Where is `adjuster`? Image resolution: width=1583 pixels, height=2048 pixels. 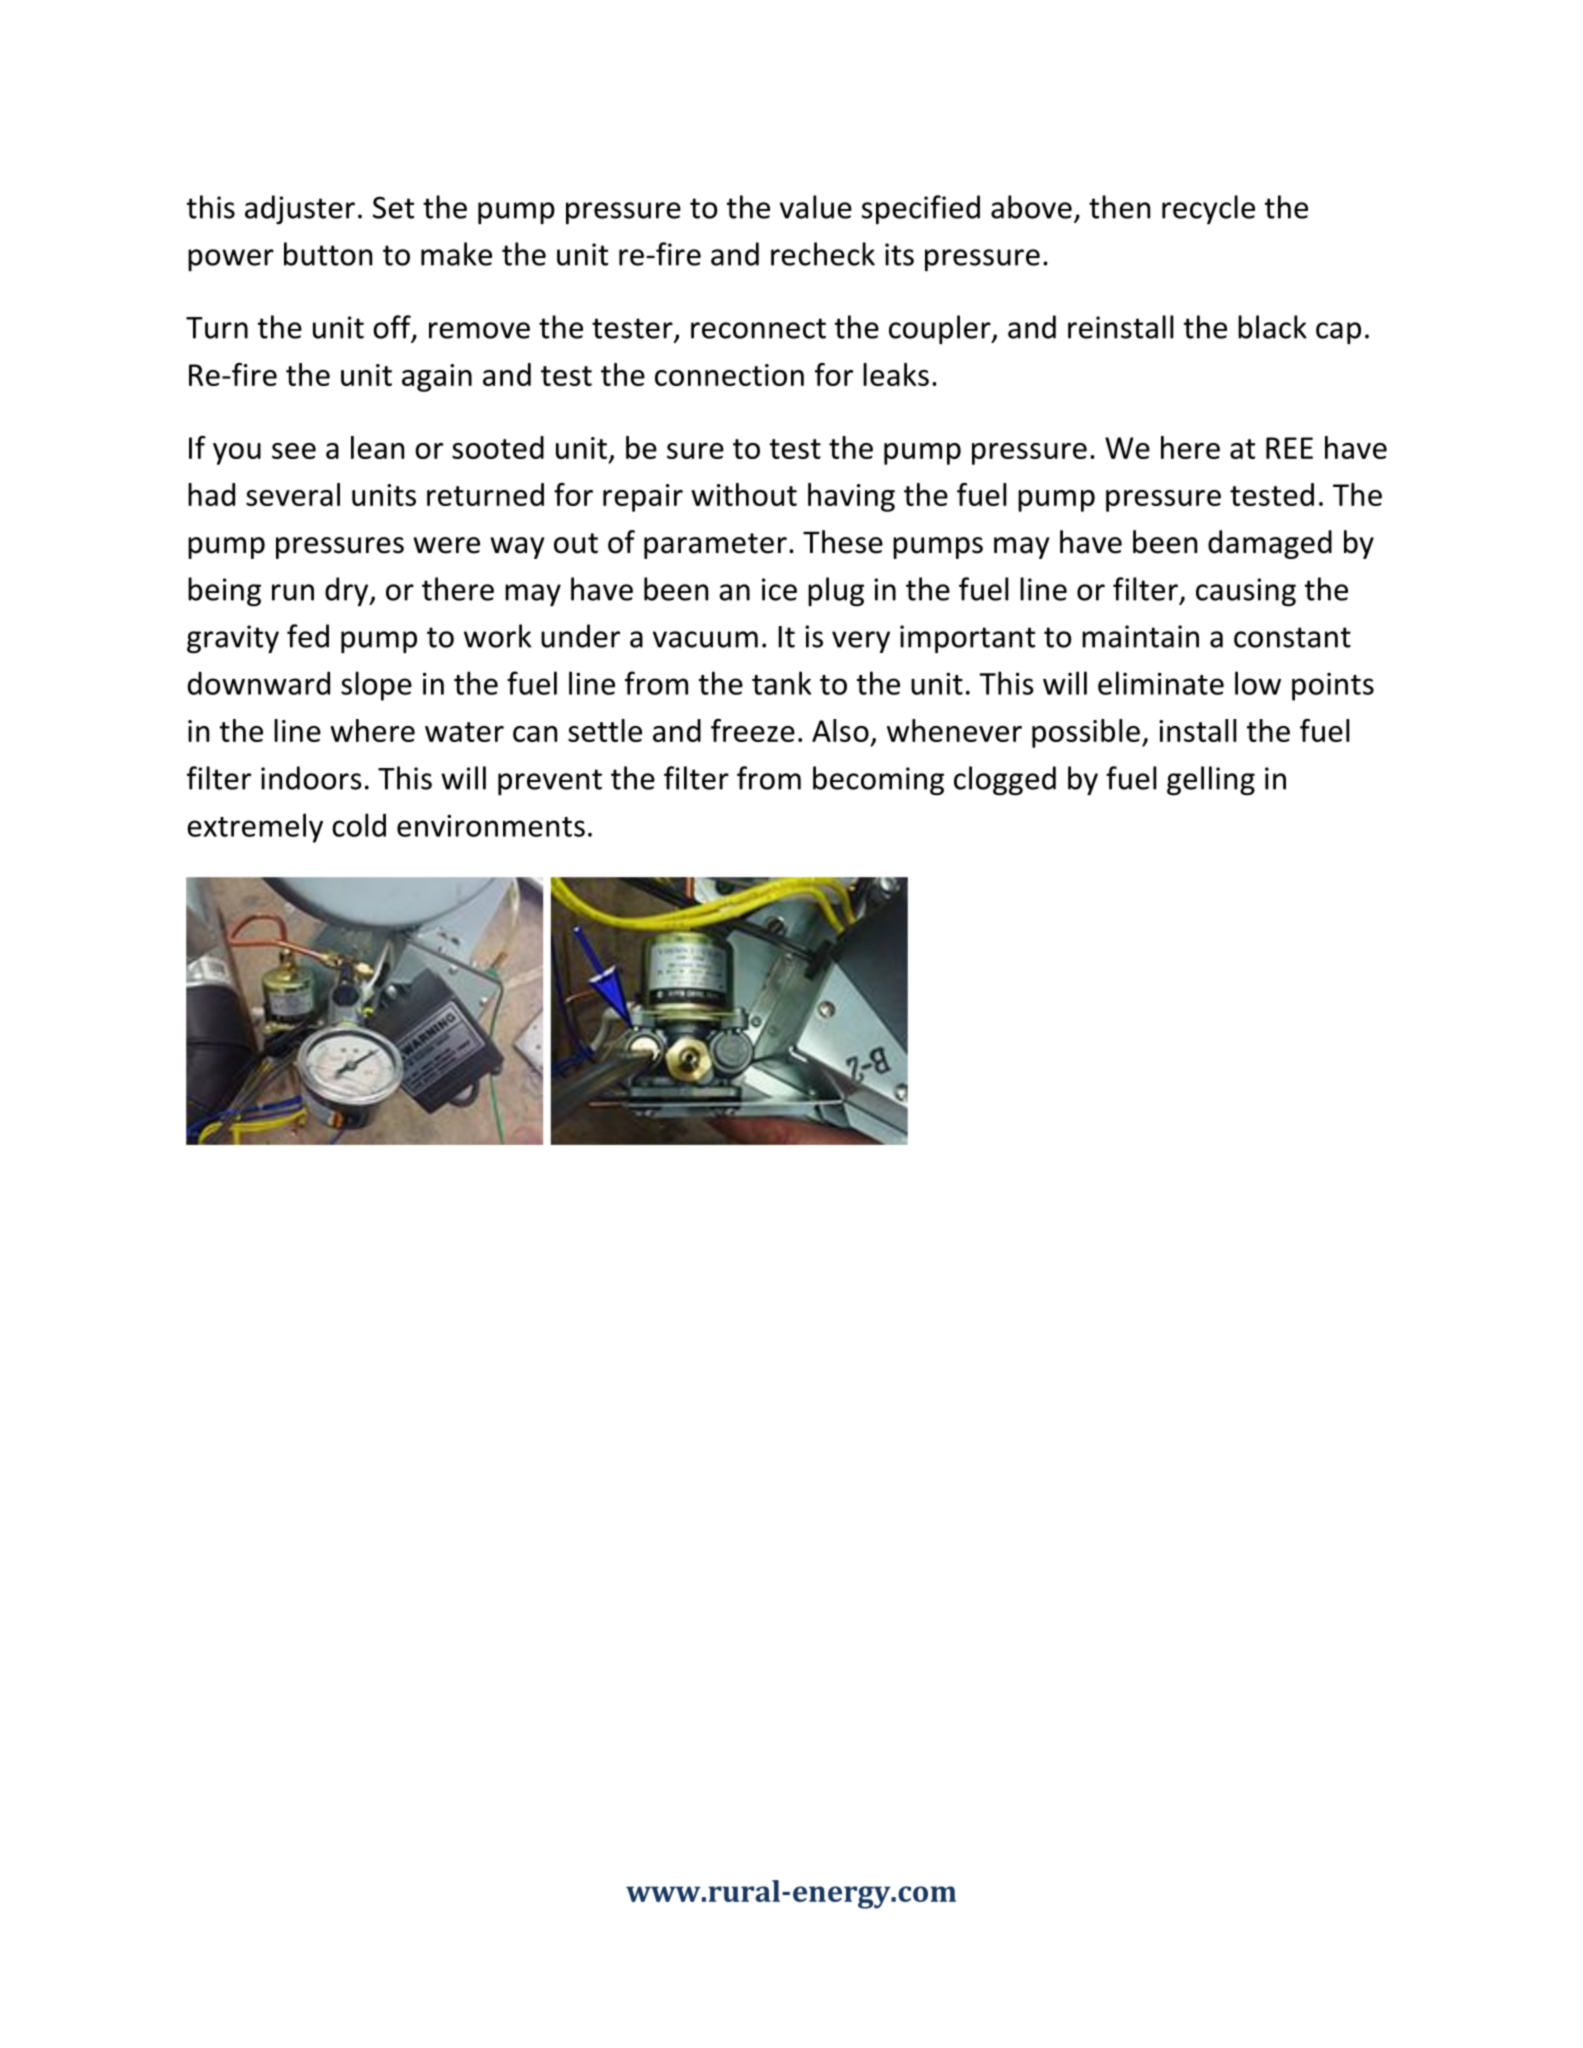 adjuster is located at coordinates (300, 210).
